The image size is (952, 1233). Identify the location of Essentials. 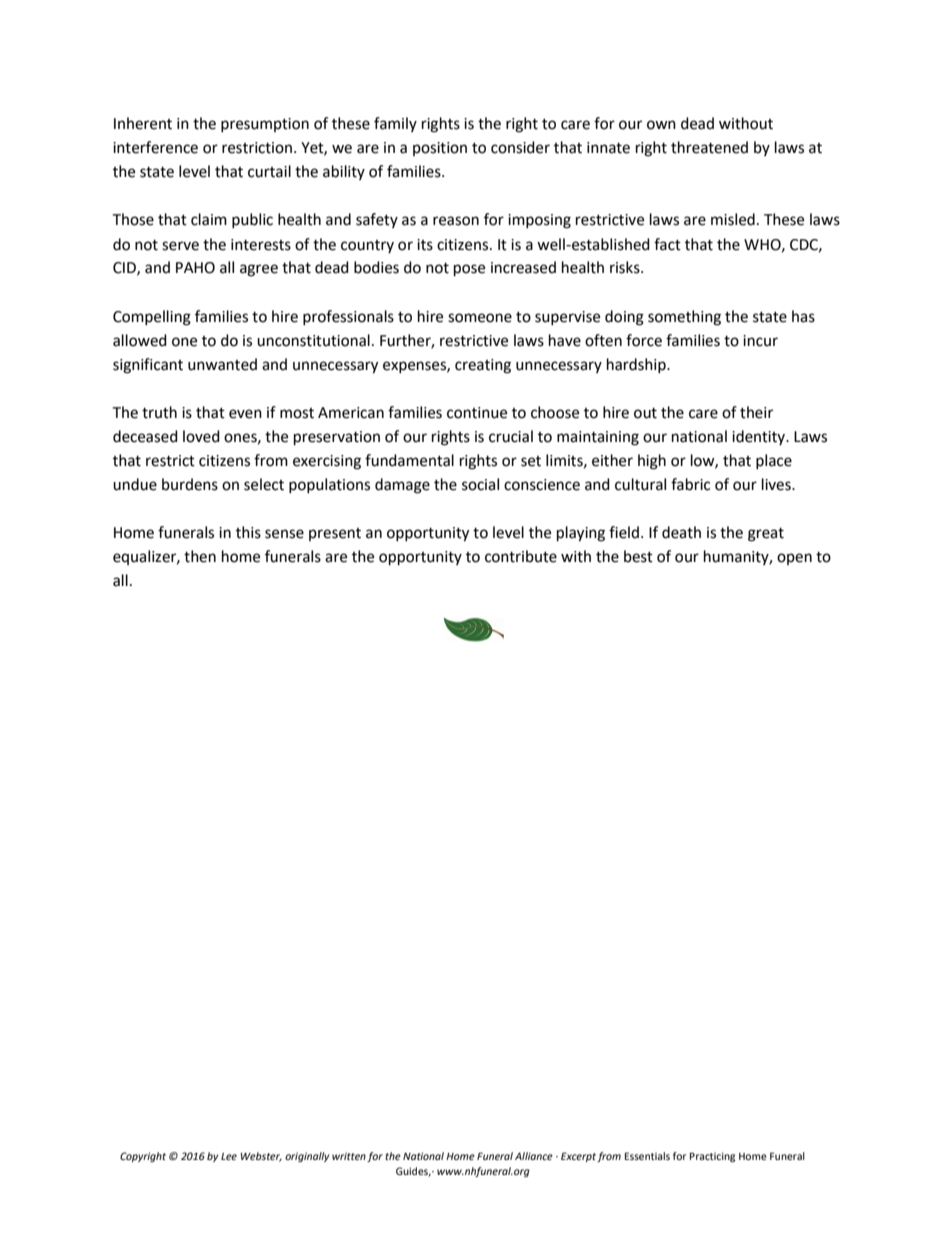
(647, 1156).
